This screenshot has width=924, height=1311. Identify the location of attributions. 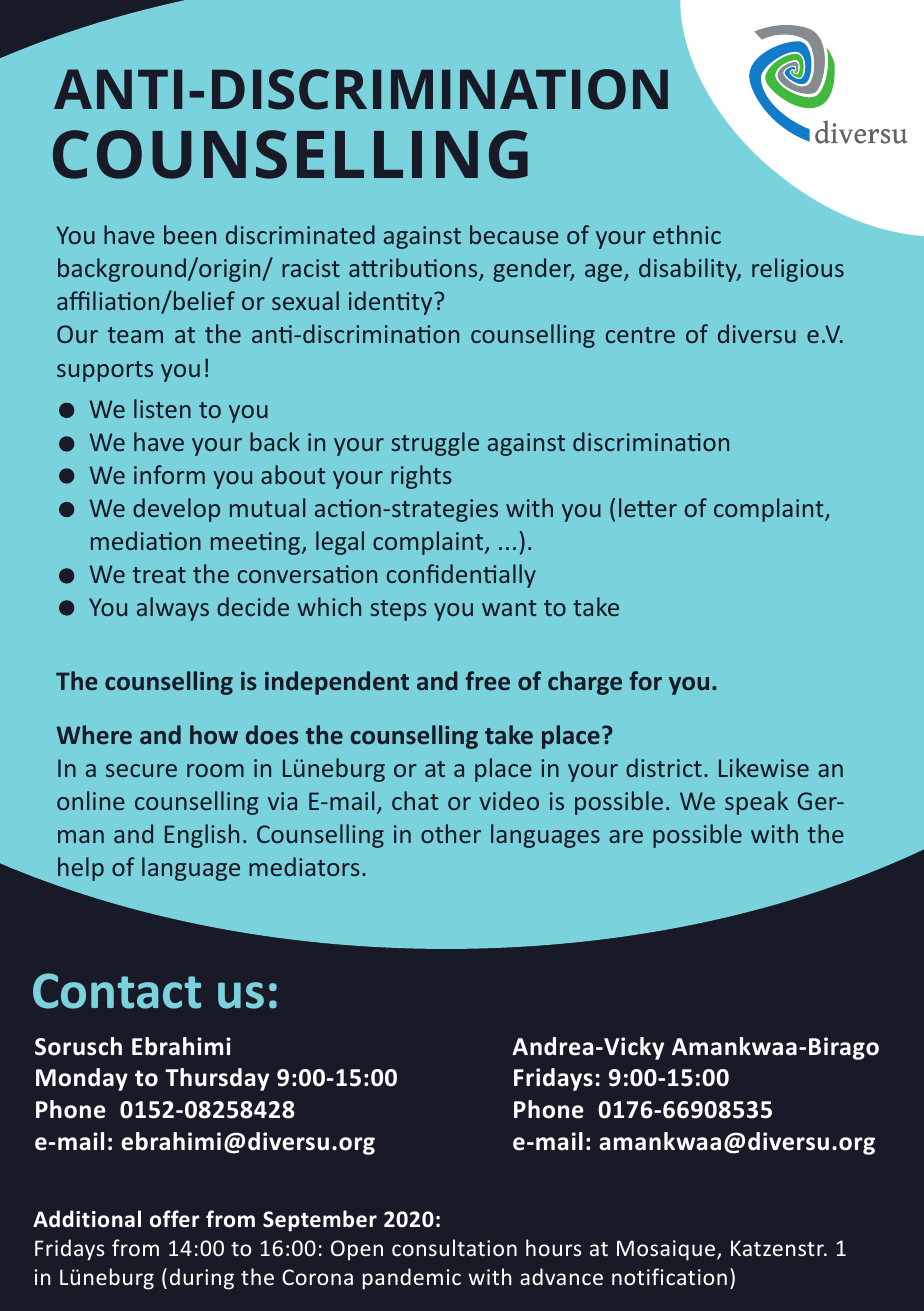
(414, 269).
